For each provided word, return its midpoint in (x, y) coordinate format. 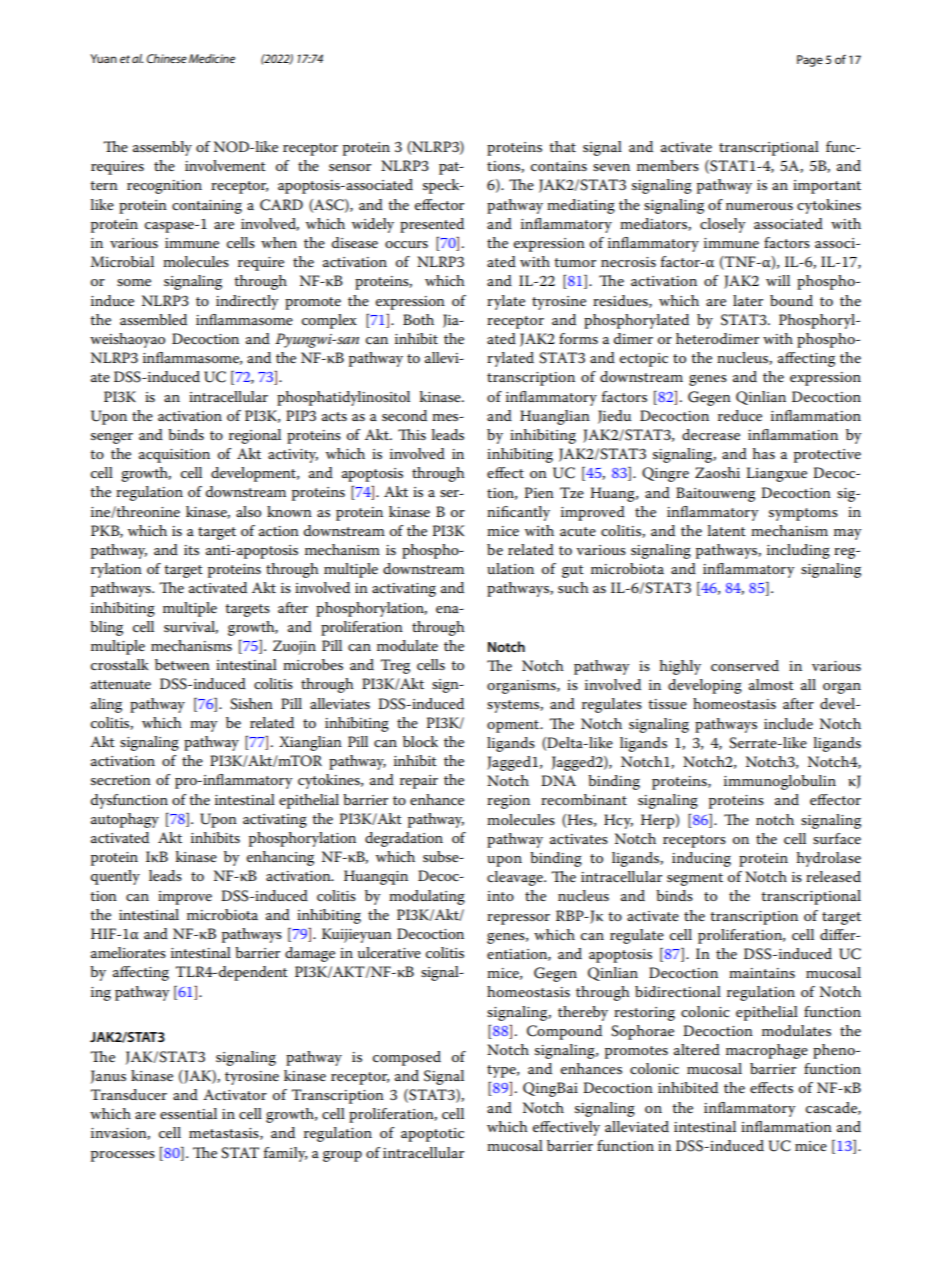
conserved (745, 665)
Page (810, 61)
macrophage (767, 1051)
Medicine (212, 58)
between (182, 664)
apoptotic (432, 1135)
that (562, 146)
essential (188, 1113)
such (573, 587)
